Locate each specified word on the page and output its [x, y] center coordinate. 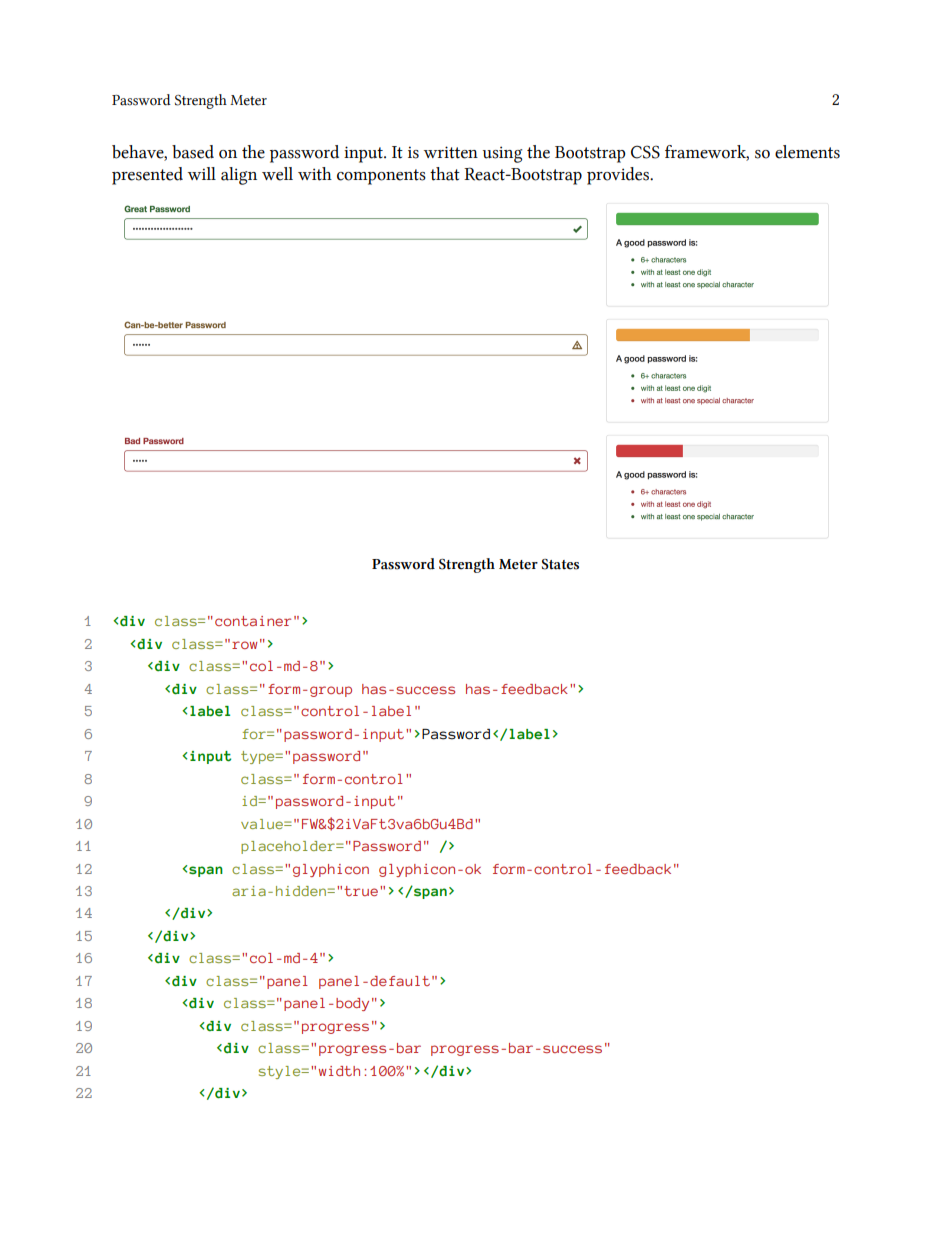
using [502, 154]
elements [807, 152]
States [560, 564]
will [202, 173]
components [381, 177]
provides [619, 176]
